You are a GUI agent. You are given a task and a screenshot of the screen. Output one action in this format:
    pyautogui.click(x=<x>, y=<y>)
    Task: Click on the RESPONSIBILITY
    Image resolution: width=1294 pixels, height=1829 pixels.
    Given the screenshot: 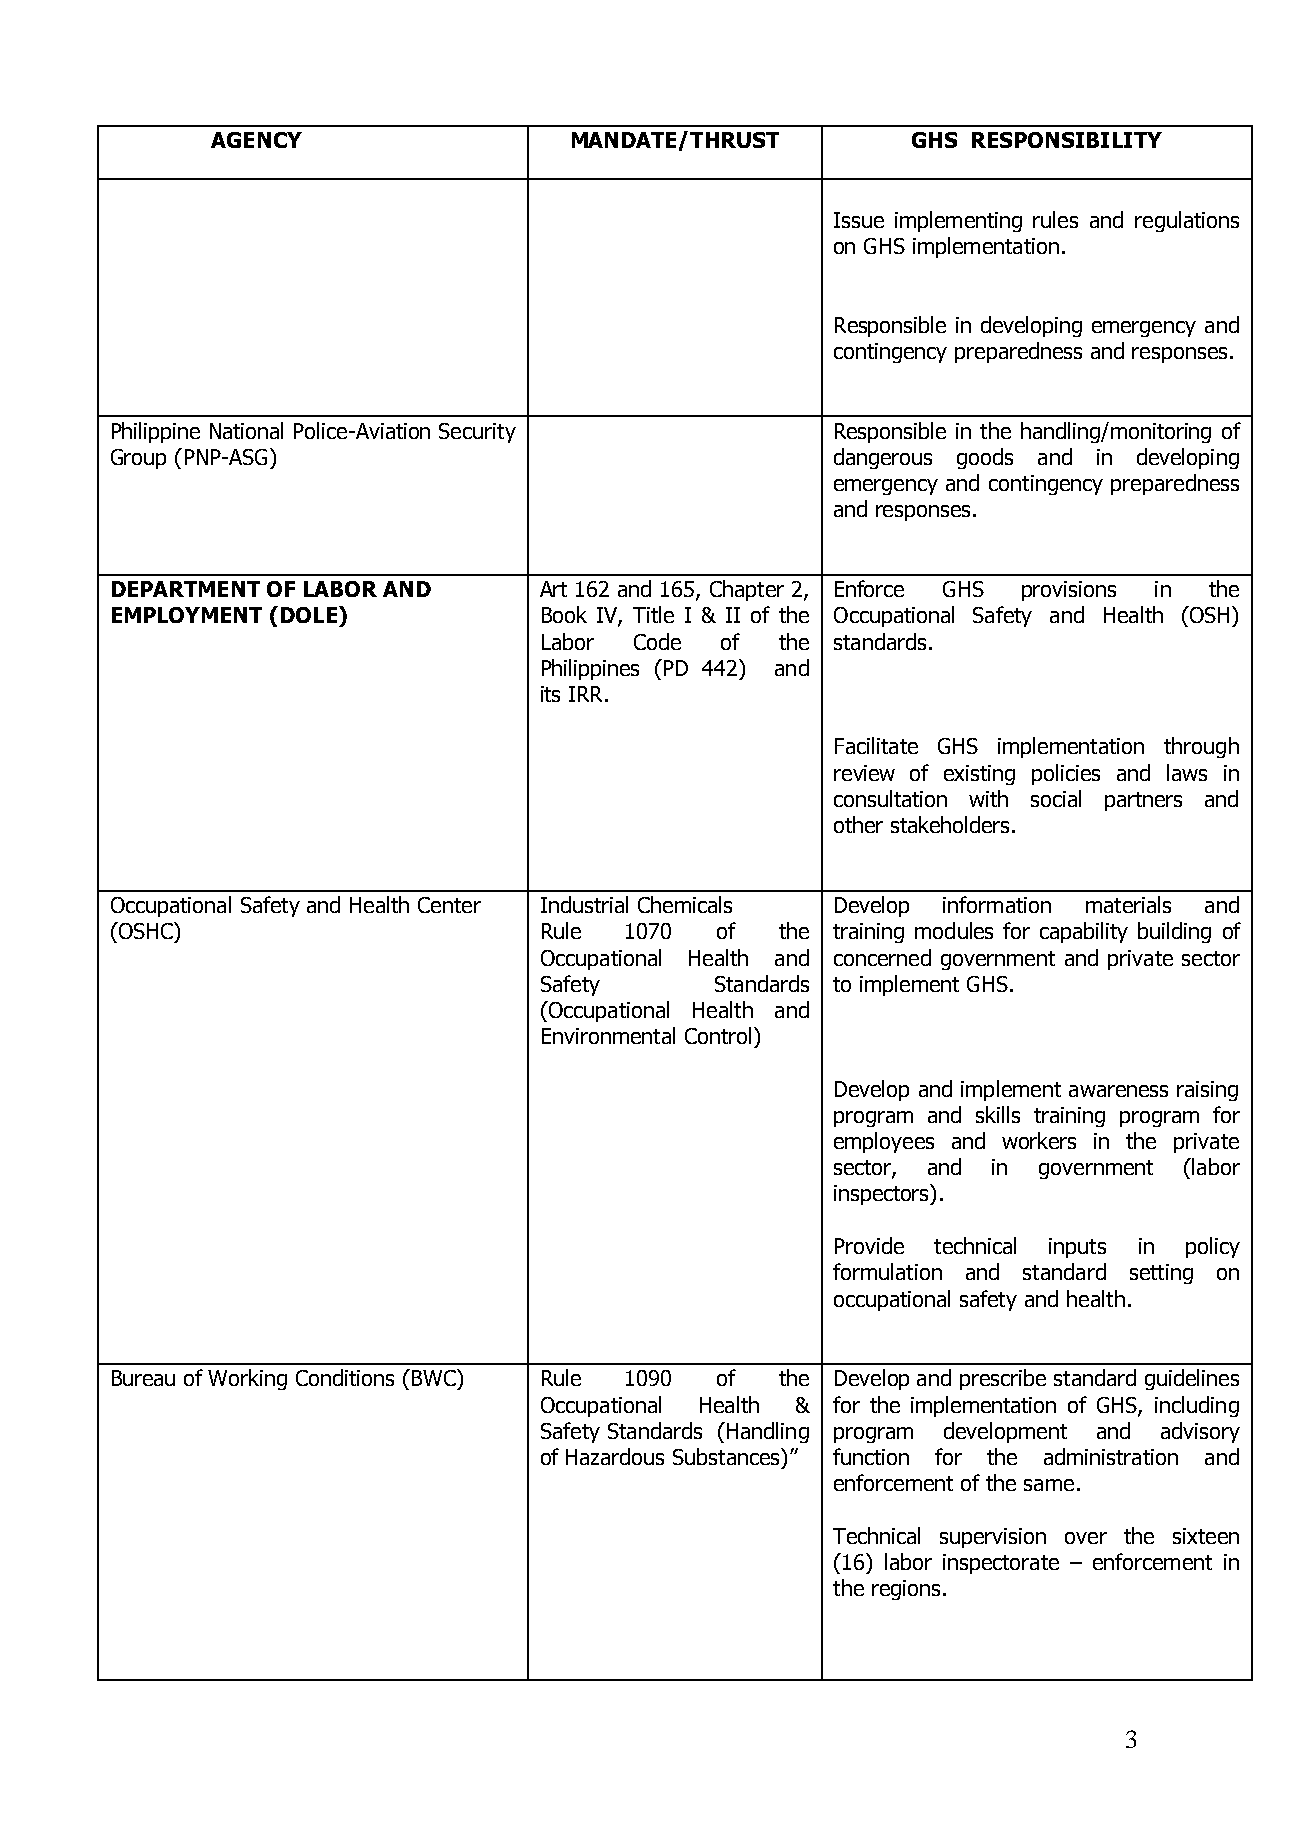 What is the action you would take?
    pyautogui.click(x=1067, y=140)
